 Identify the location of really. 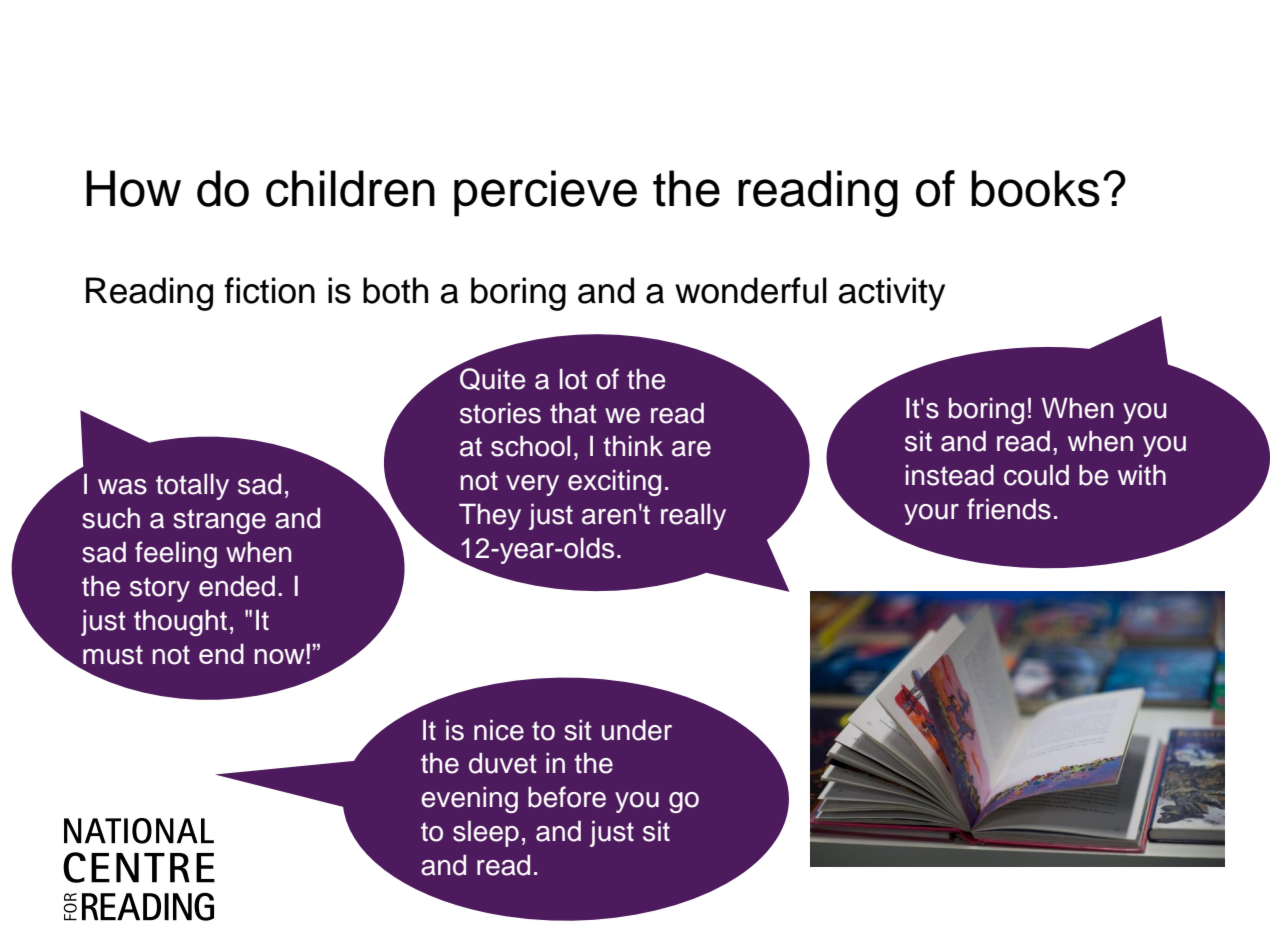
(693, 516).
